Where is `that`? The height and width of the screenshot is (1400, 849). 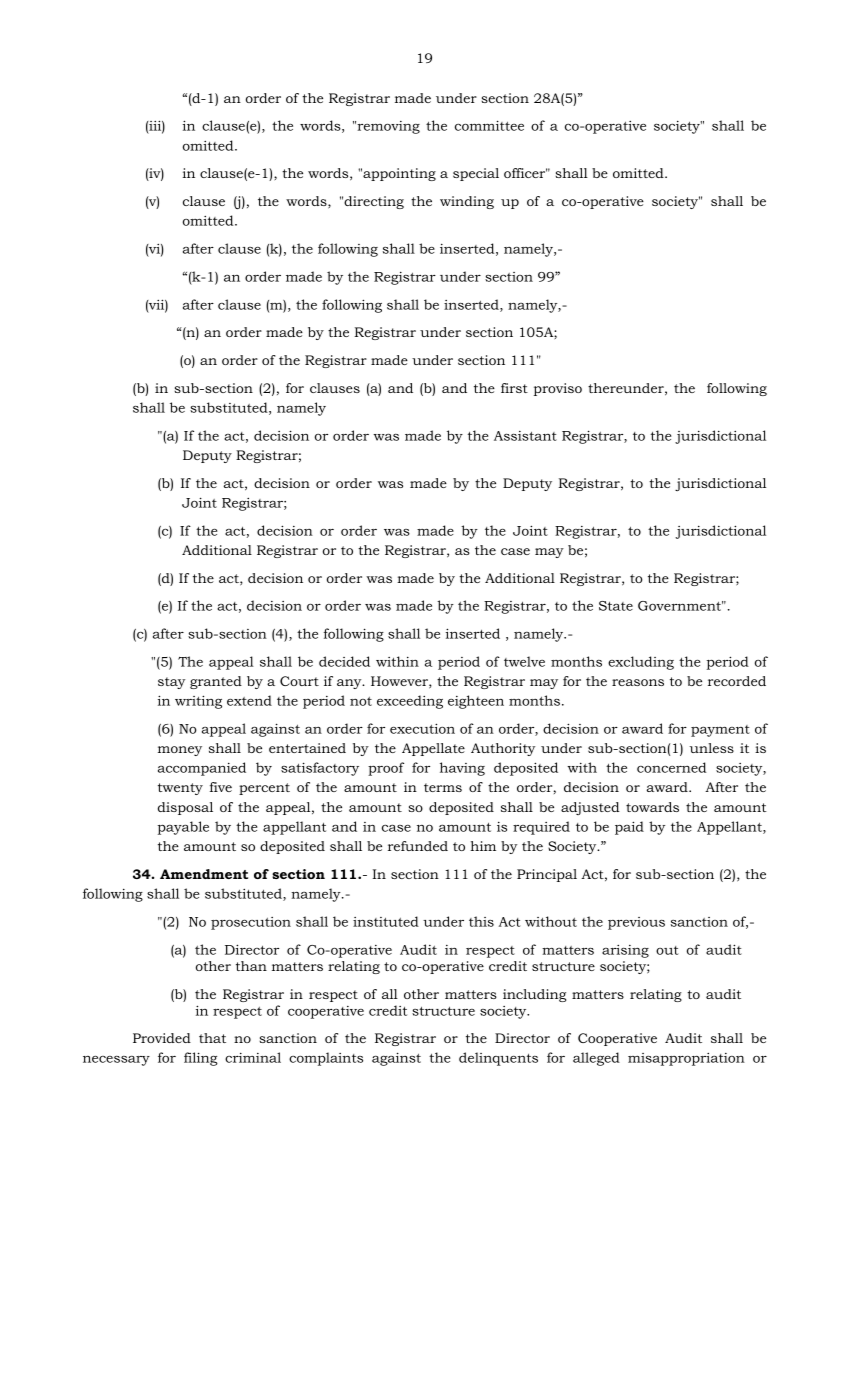 that is located at coordinates (212, 1038).
